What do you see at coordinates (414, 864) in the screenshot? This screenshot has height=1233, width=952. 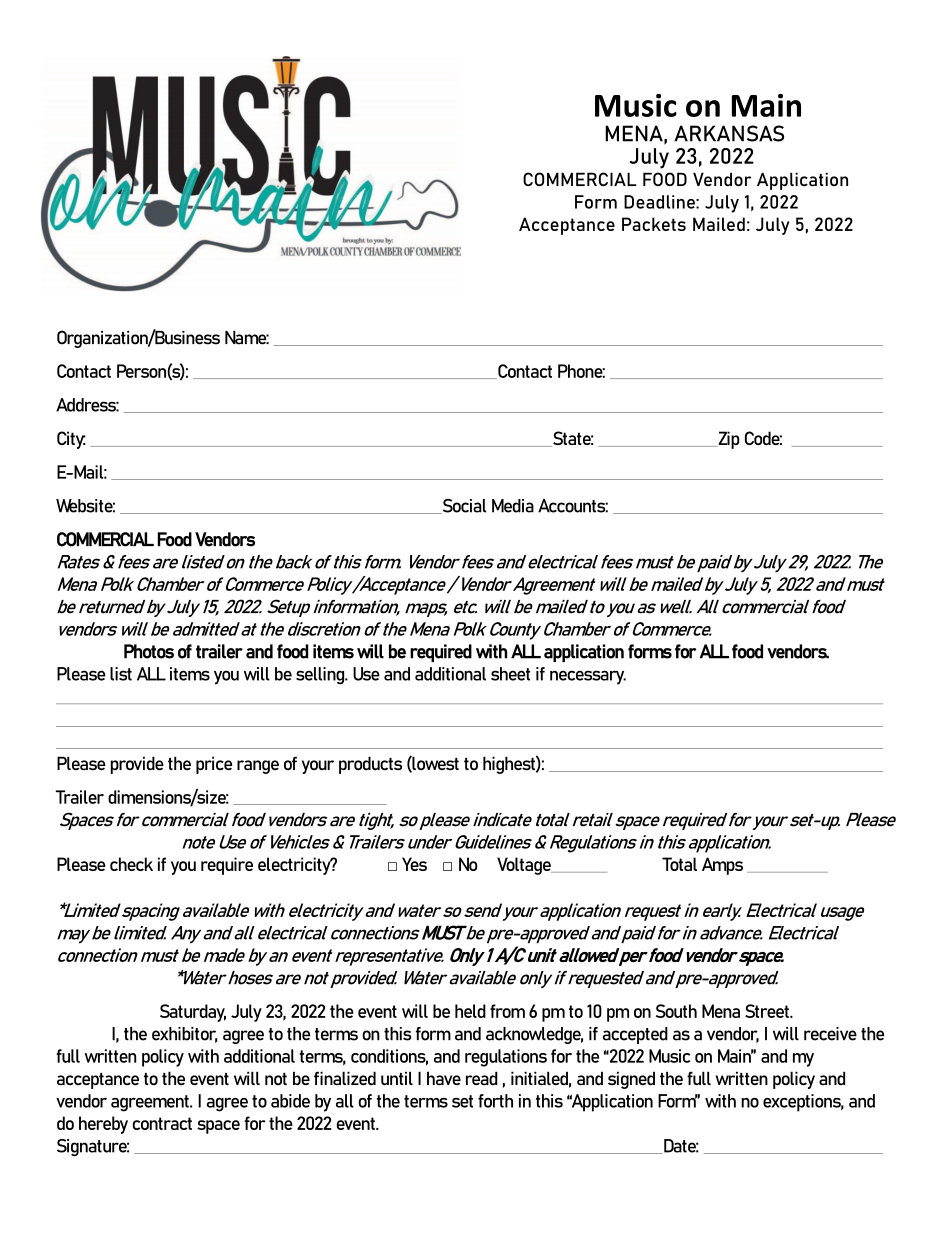 I see `Yes` at bounding box center [414, 864].
